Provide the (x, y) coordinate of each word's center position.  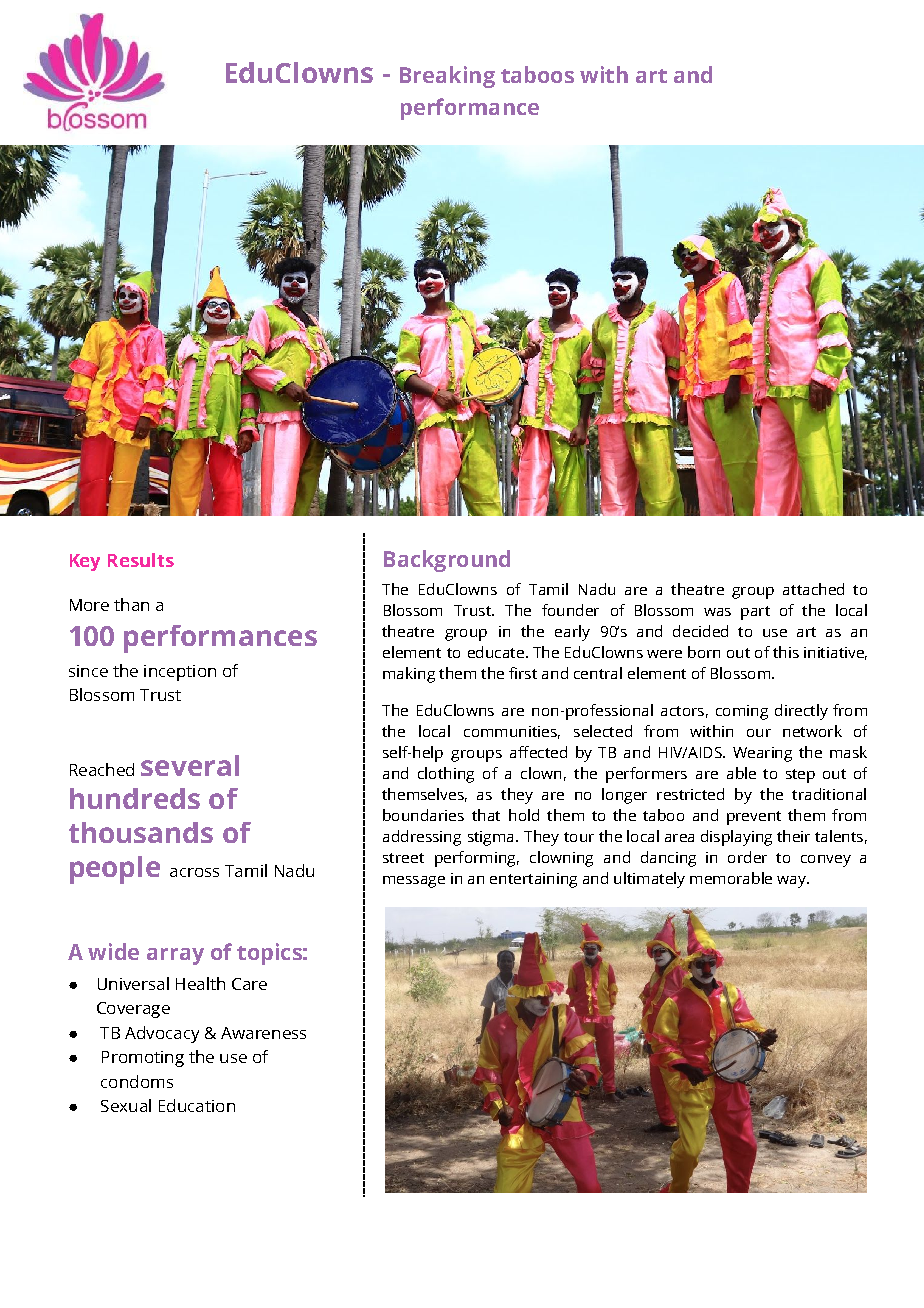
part (755, 613)
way (792, 882)
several (190, 765)
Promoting (143, 1059)
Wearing (762, 754)
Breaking (447, 77)
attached (813, 589)
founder (570, 610)
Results (141, 560)
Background (447, 561)
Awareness (263, 1033)
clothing (446, 775)
